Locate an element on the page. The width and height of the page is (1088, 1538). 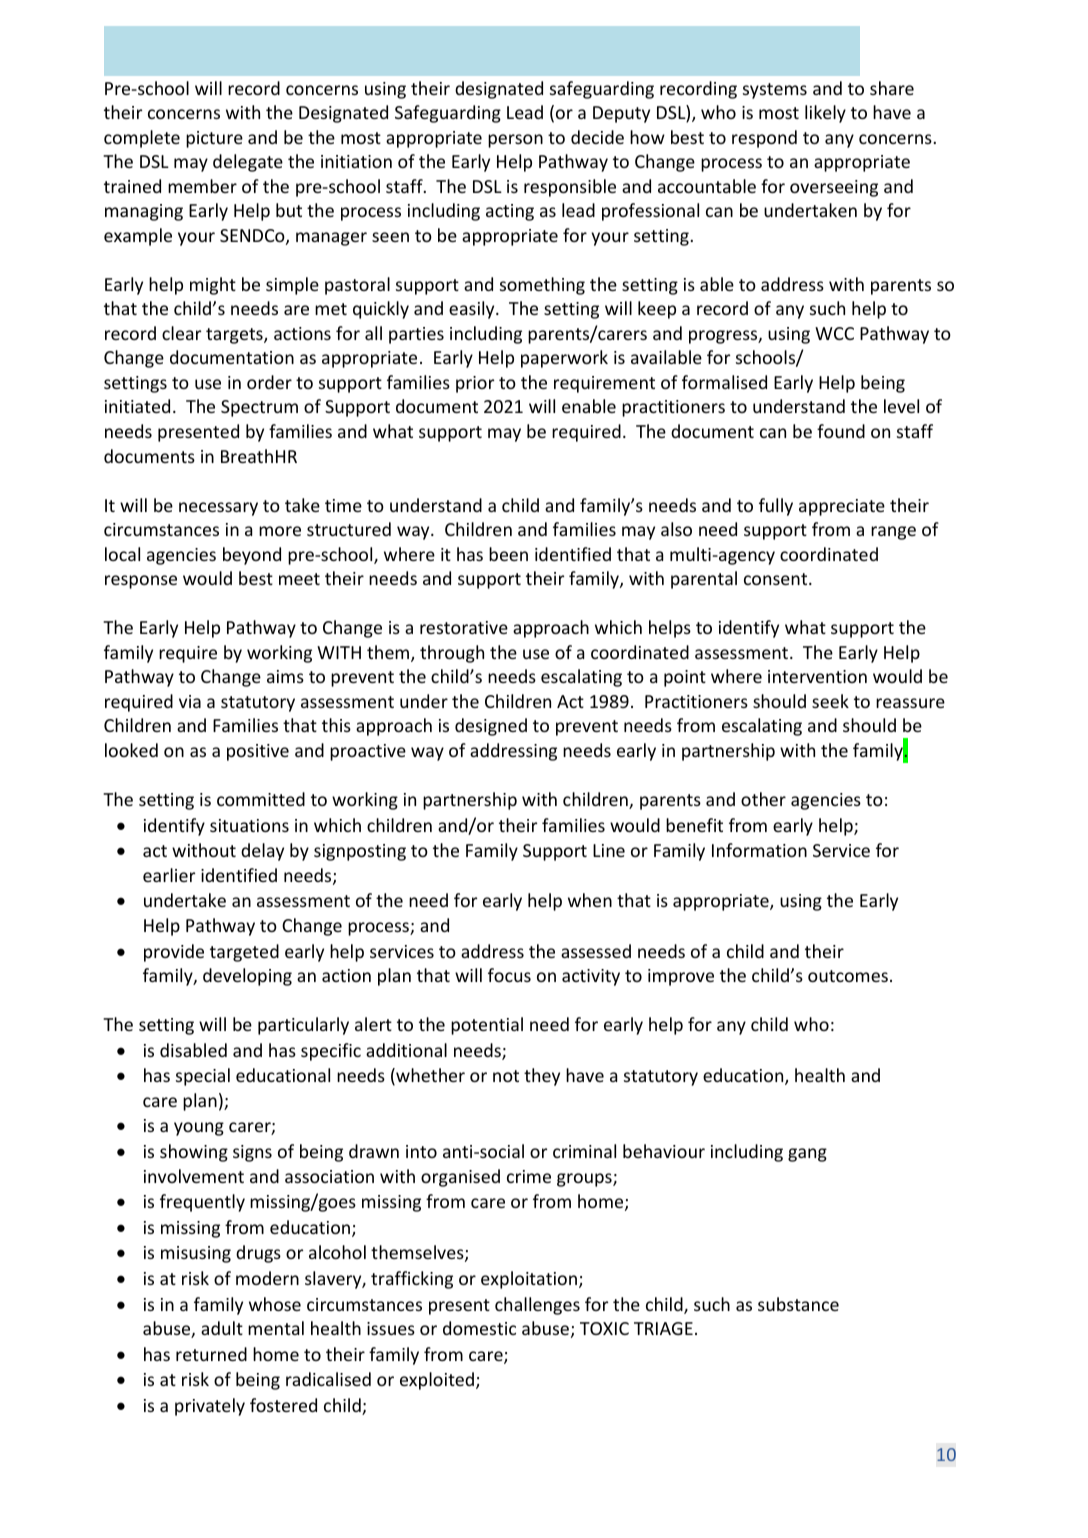
picture is located at coordinates (214, 139).
